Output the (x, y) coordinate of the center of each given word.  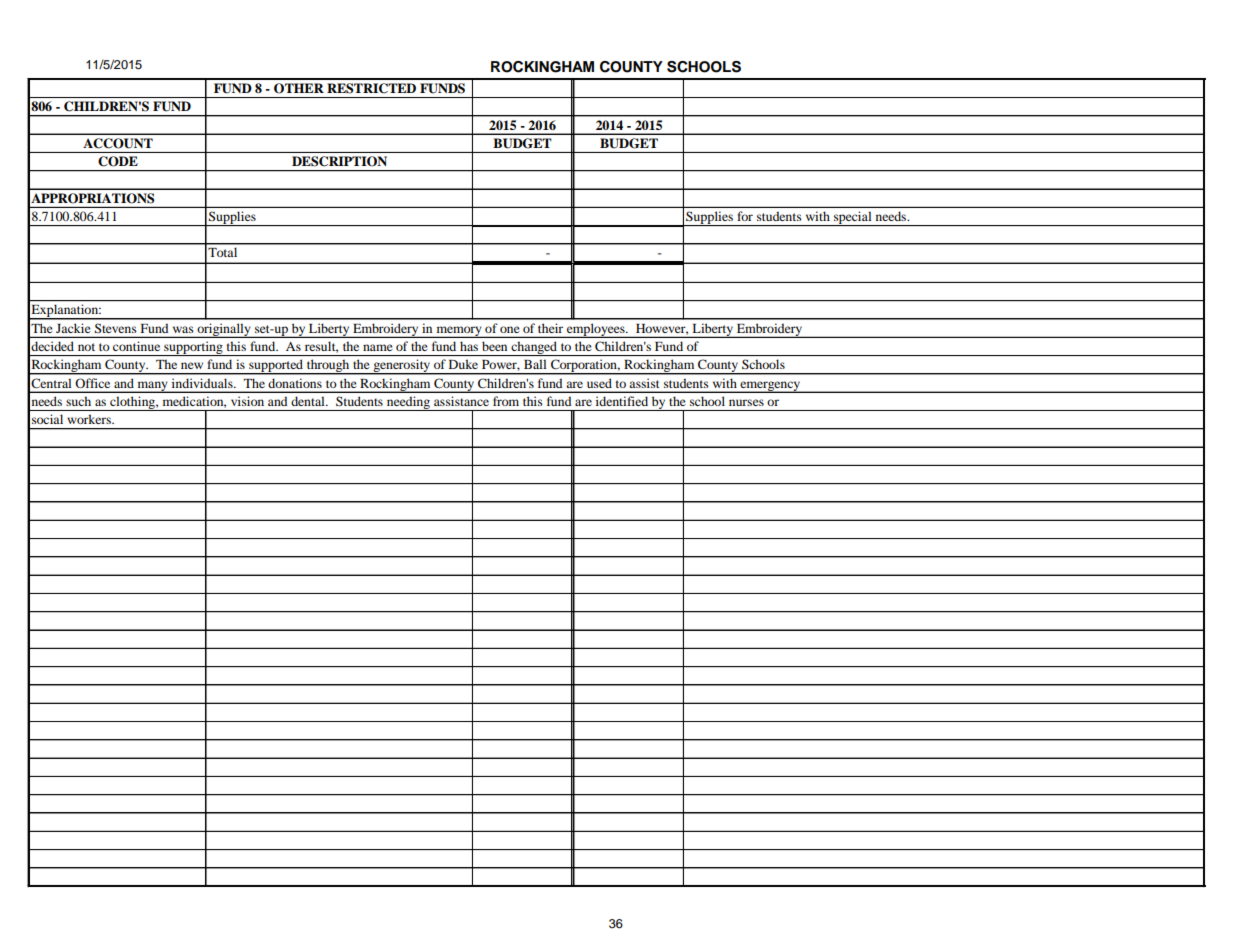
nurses (746, 402)
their (550, 328)
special (853, 218)
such (78, 401)
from (506, 401)
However (662, 329)
